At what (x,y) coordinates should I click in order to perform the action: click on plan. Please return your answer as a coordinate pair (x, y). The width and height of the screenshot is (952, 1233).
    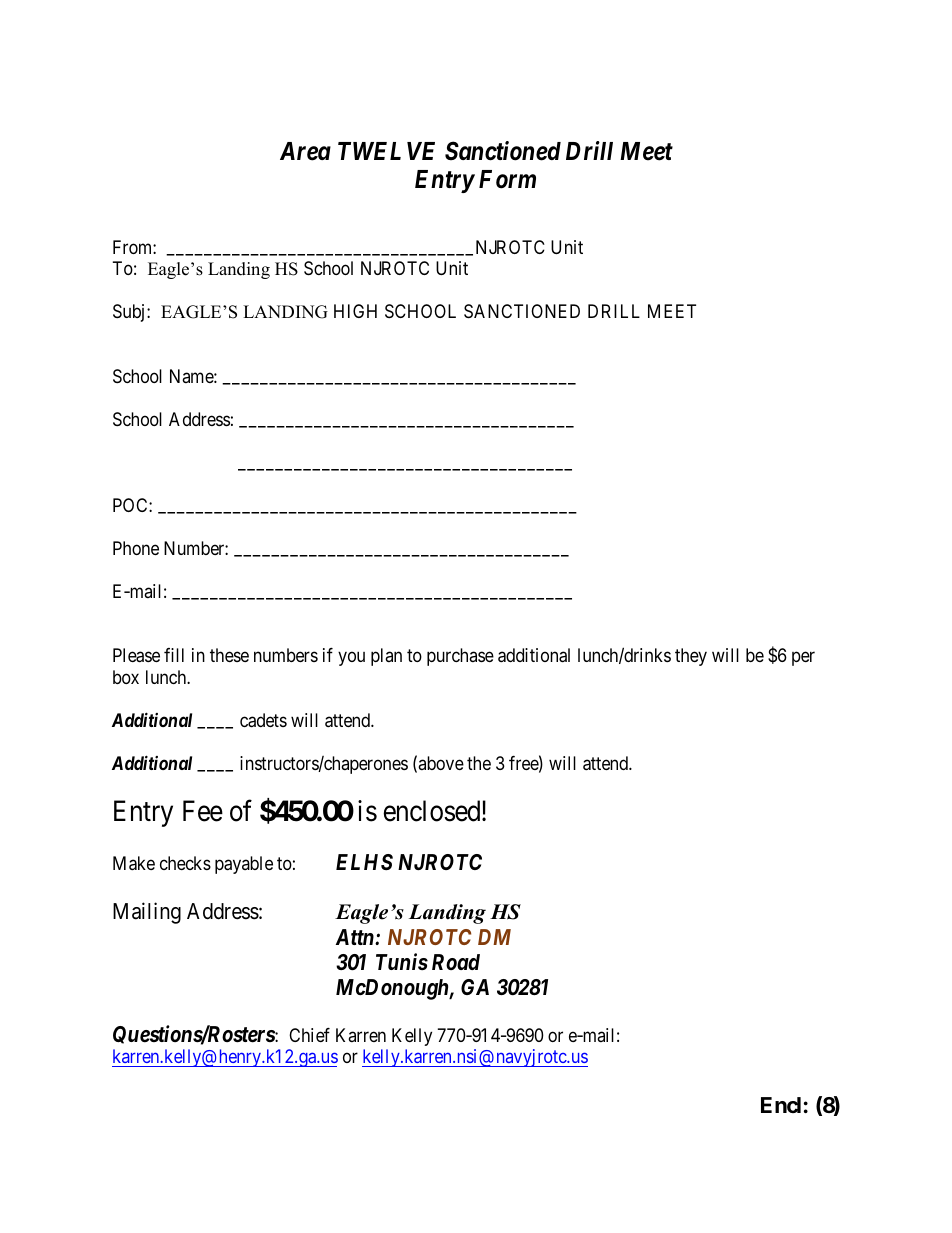
    Looking at the image, I should click on (386, 657).
